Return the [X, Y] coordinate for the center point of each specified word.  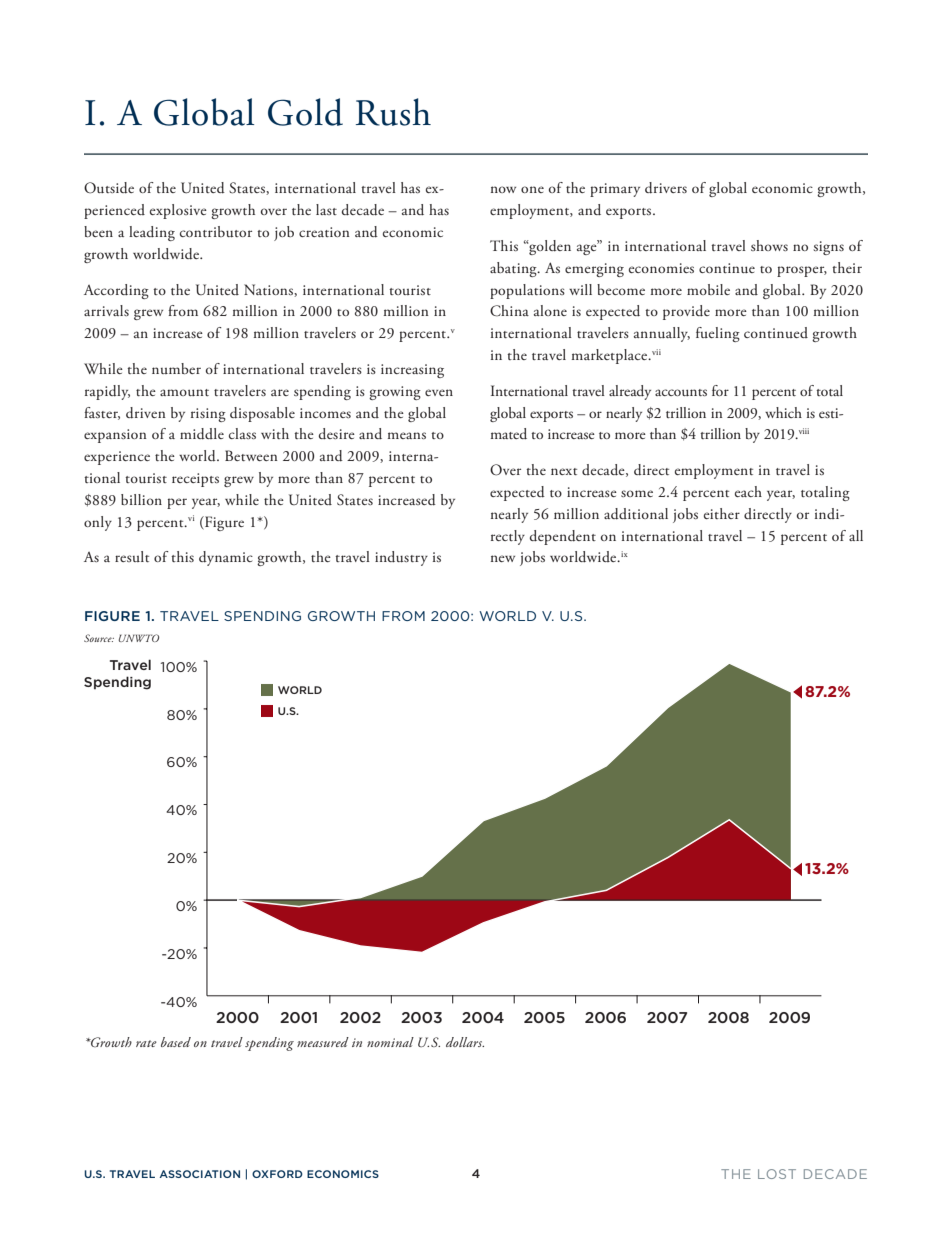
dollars [465, 1042]
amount [184, 392]
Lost [777, 1174]
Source [99, 638]
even [439, 392]
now [503, 189]
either [722, 513]
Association [199, 1174]
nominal [390, 1042]
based [176, 1042]
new [503, 558]
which [783, 412]
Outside [109, 188]
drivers [666, 188]
